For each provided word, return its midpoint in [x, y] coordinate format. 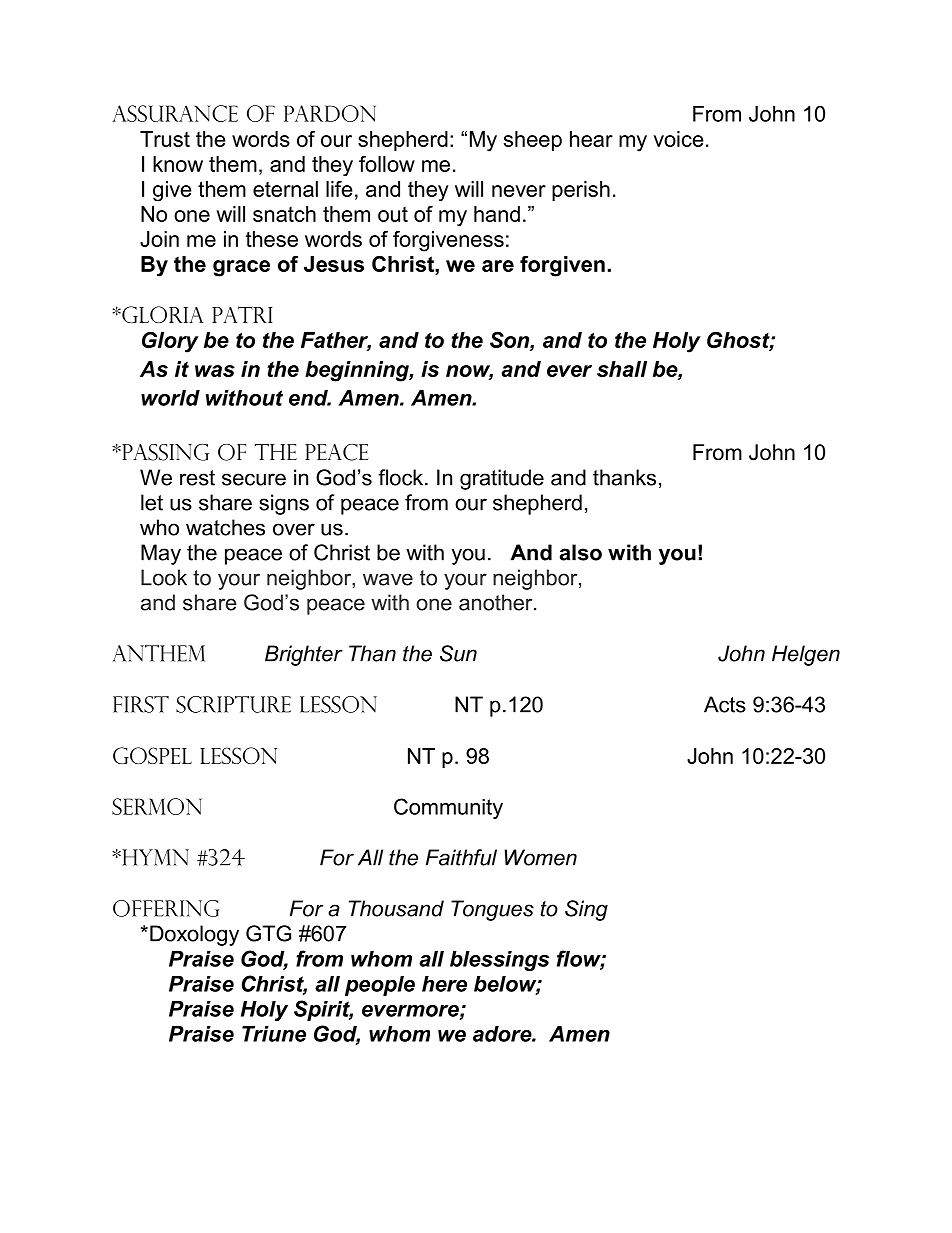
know [178, 164]
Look [164, 577]
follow [387, 164]
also [581, 552]
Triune [274, 1034]
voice [678, 139]
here [444, 984]
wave [388, 579]
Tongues [492, 910]
